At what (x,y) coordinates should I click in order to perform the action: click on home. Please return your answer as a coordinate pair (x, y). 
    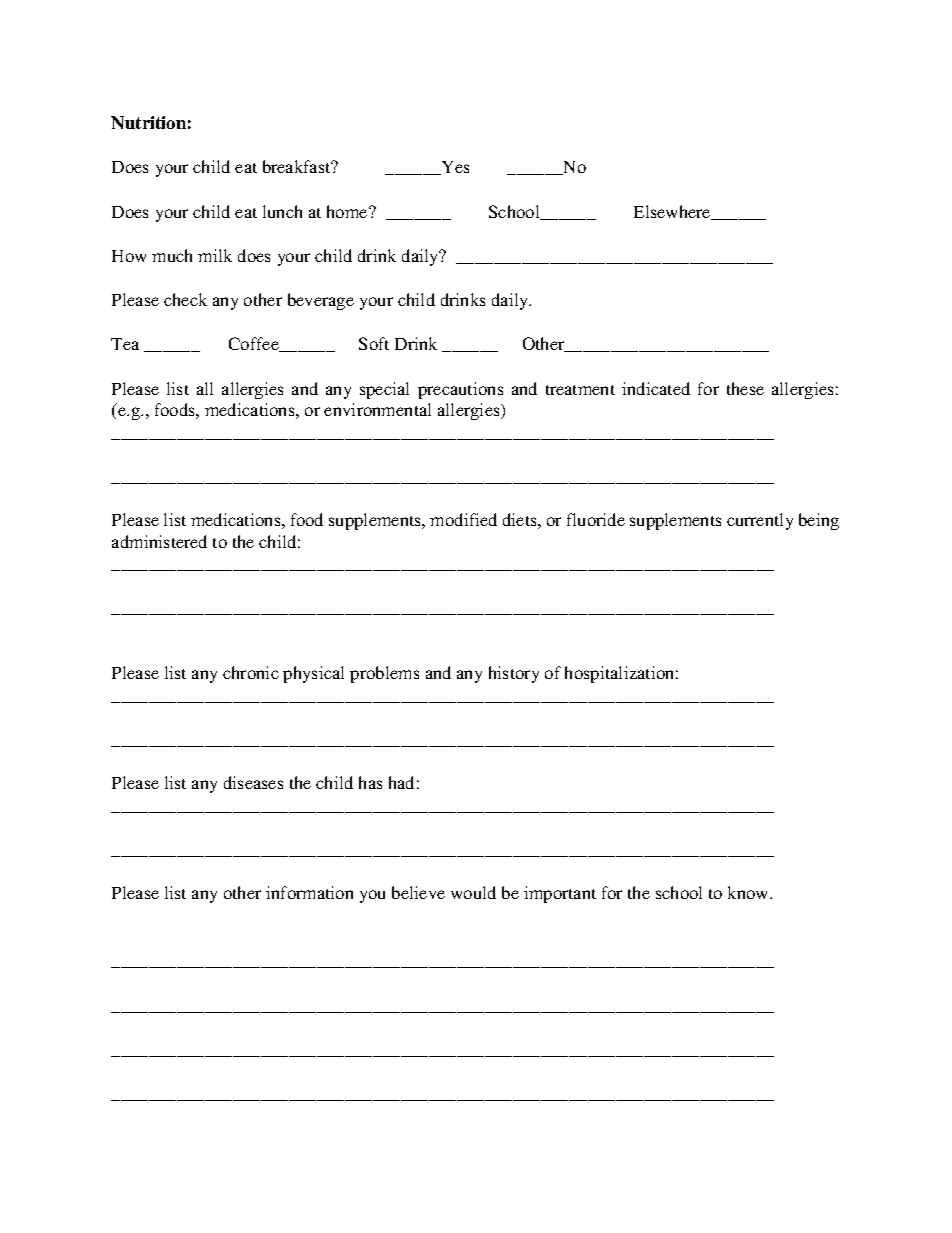
    Looking at the image, I should click on (348, 211).
